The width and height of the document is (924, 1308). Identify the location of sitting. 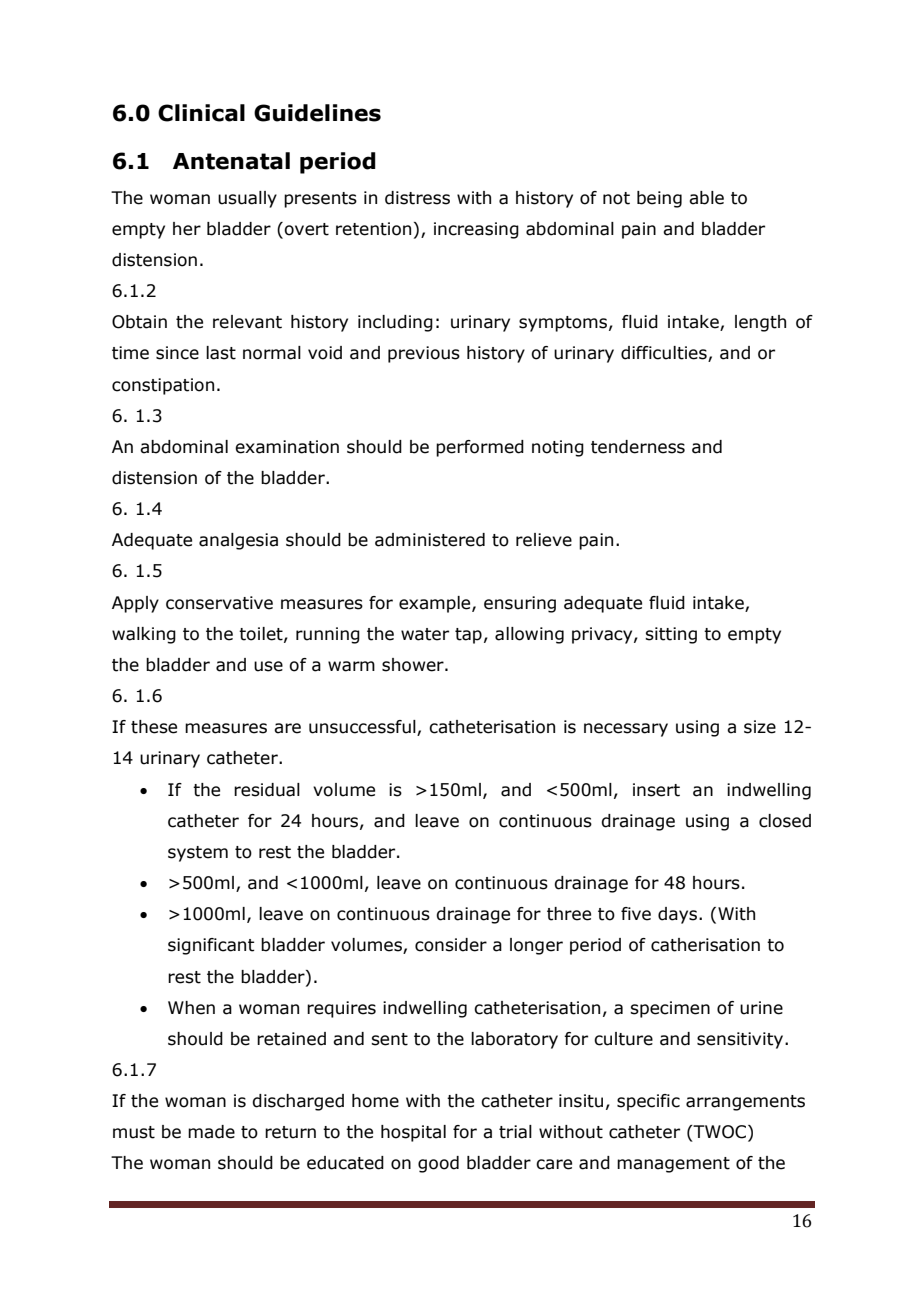
(671, 635).
